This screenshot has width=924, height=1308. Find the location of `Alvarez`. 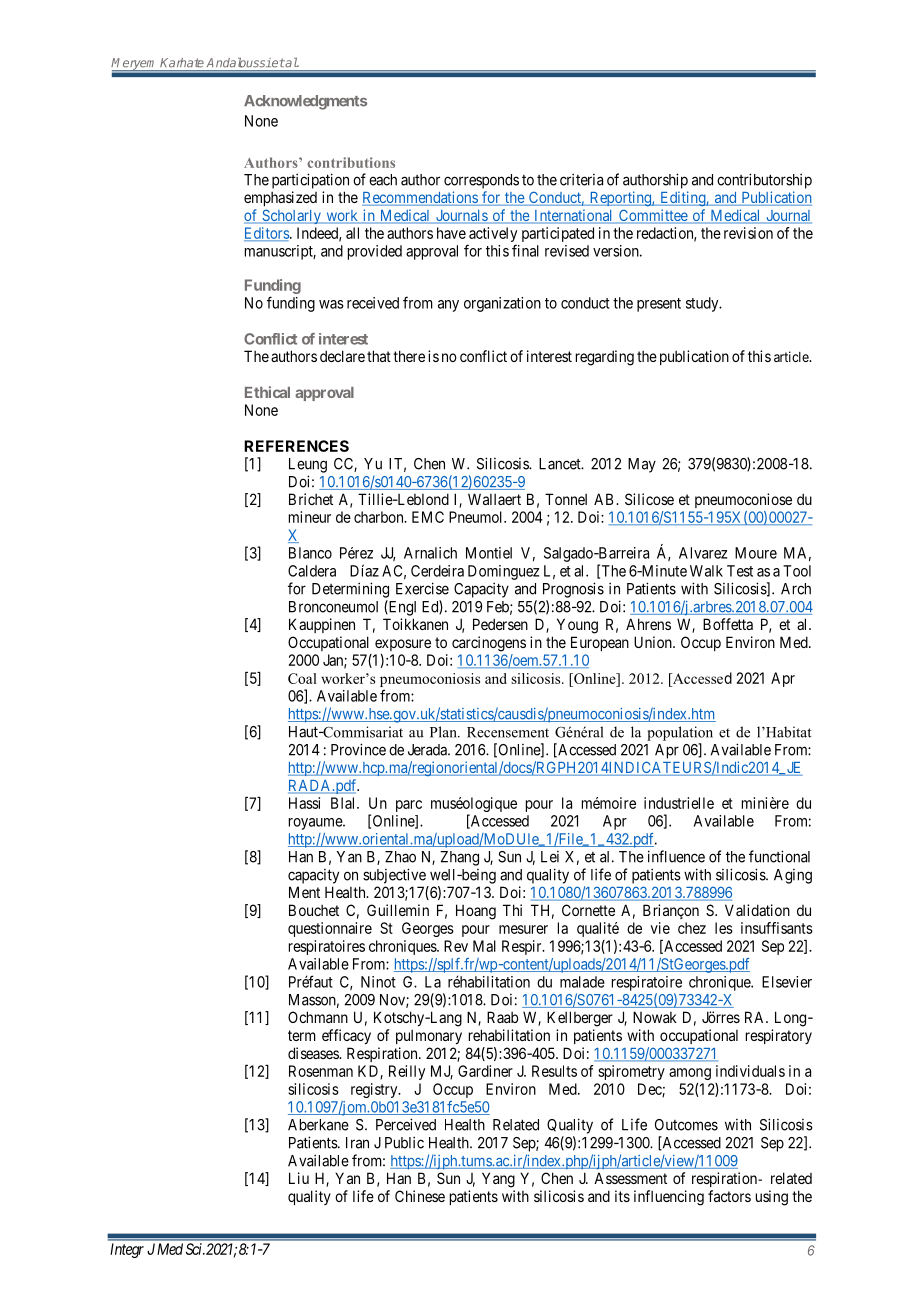

Alvarez is located at coordinates (703, 553).
